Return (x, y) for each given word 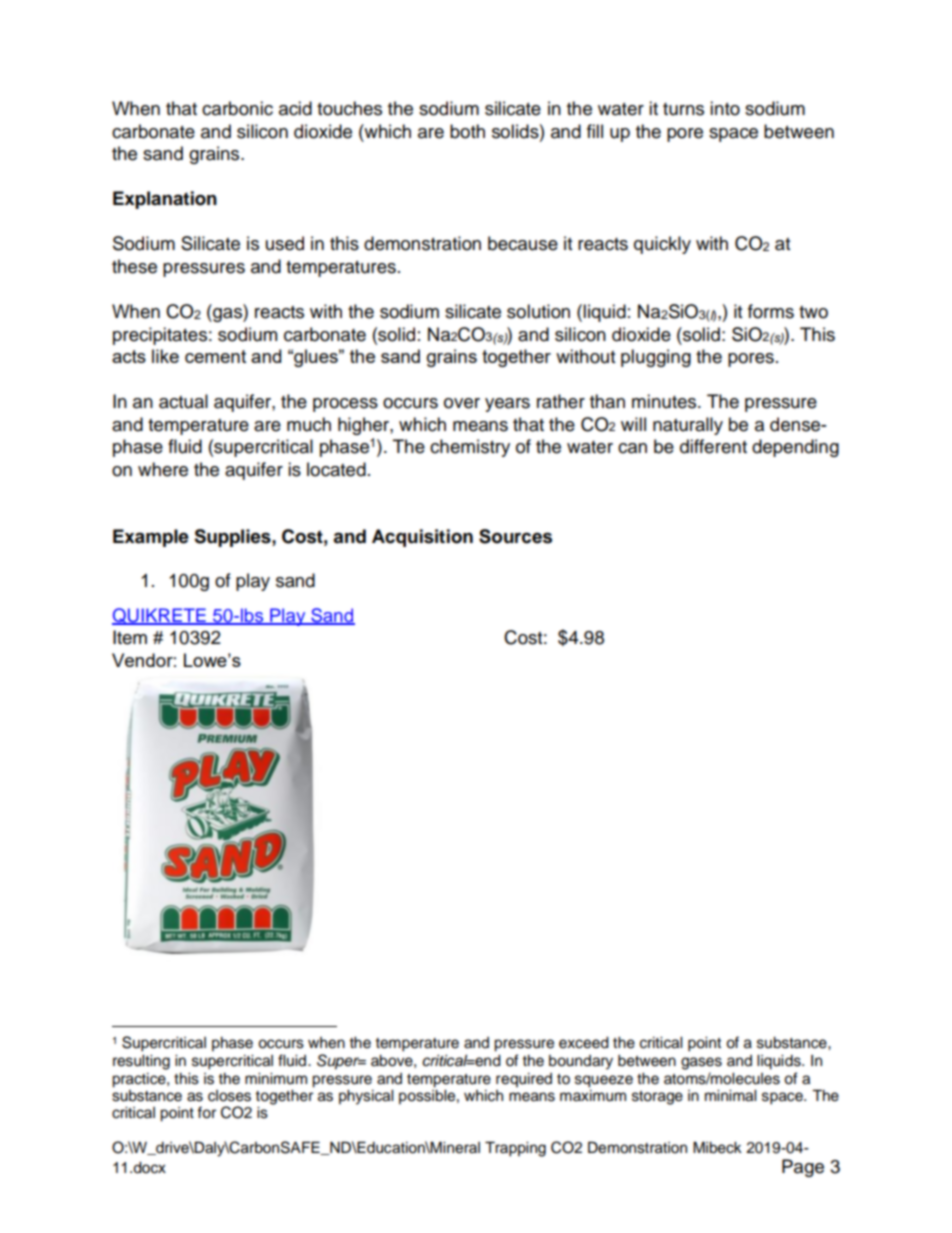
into (725, 108)
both (467, 131)
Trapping (515, 1149)
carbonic (237, 108)
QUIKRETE (160, 616)
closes (229, 1096)
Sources (515, 536)
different (713, 446)
